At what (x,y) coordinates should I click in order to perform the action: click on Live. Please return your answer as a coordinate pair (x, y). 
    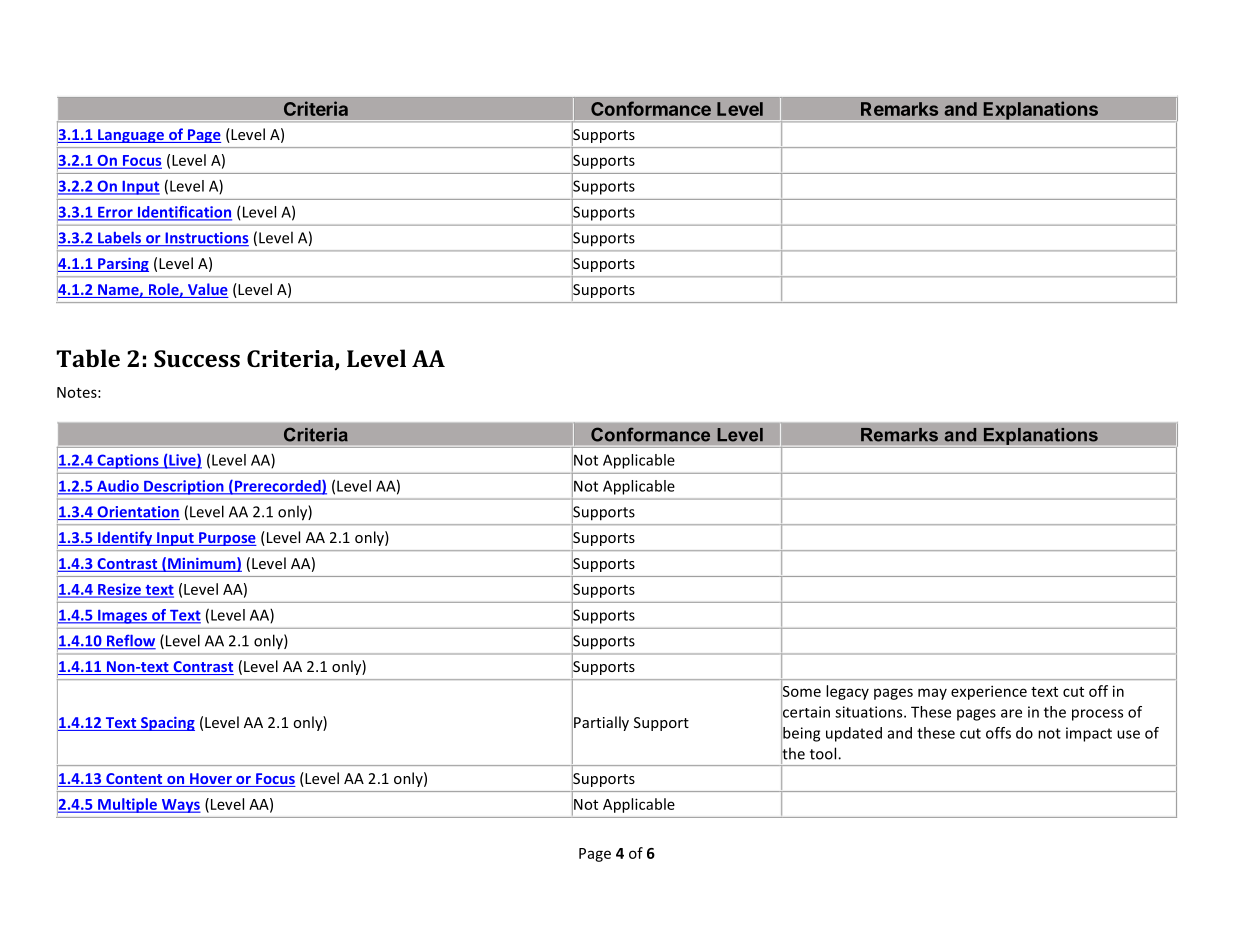
    Looking at the image, I should click on (182, 461).
